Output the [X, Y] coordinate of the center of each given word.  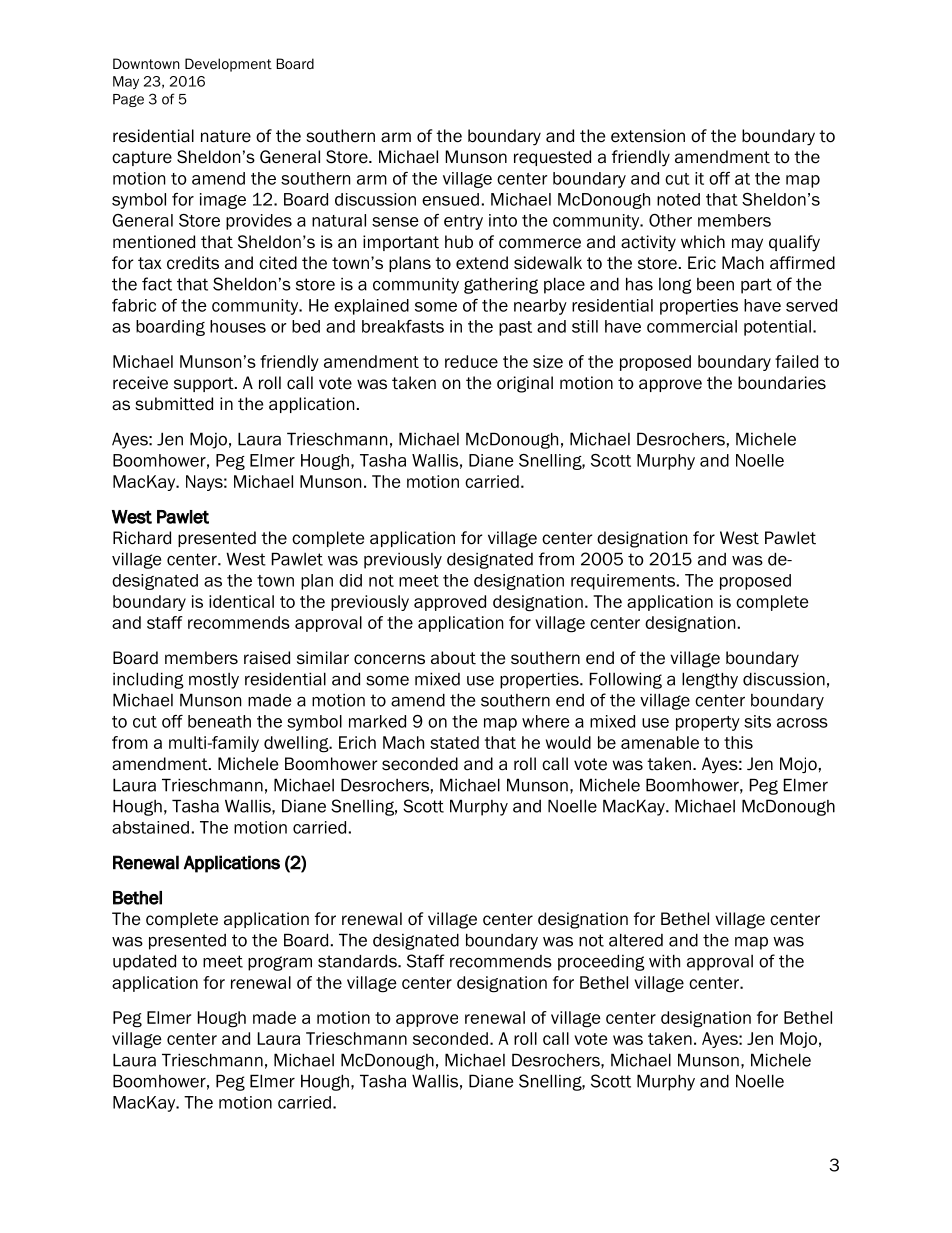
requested [552, 158]
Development [228, 65]
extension [648, 136]
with [664, 961]
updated [144, 962]
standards [358, 961]
